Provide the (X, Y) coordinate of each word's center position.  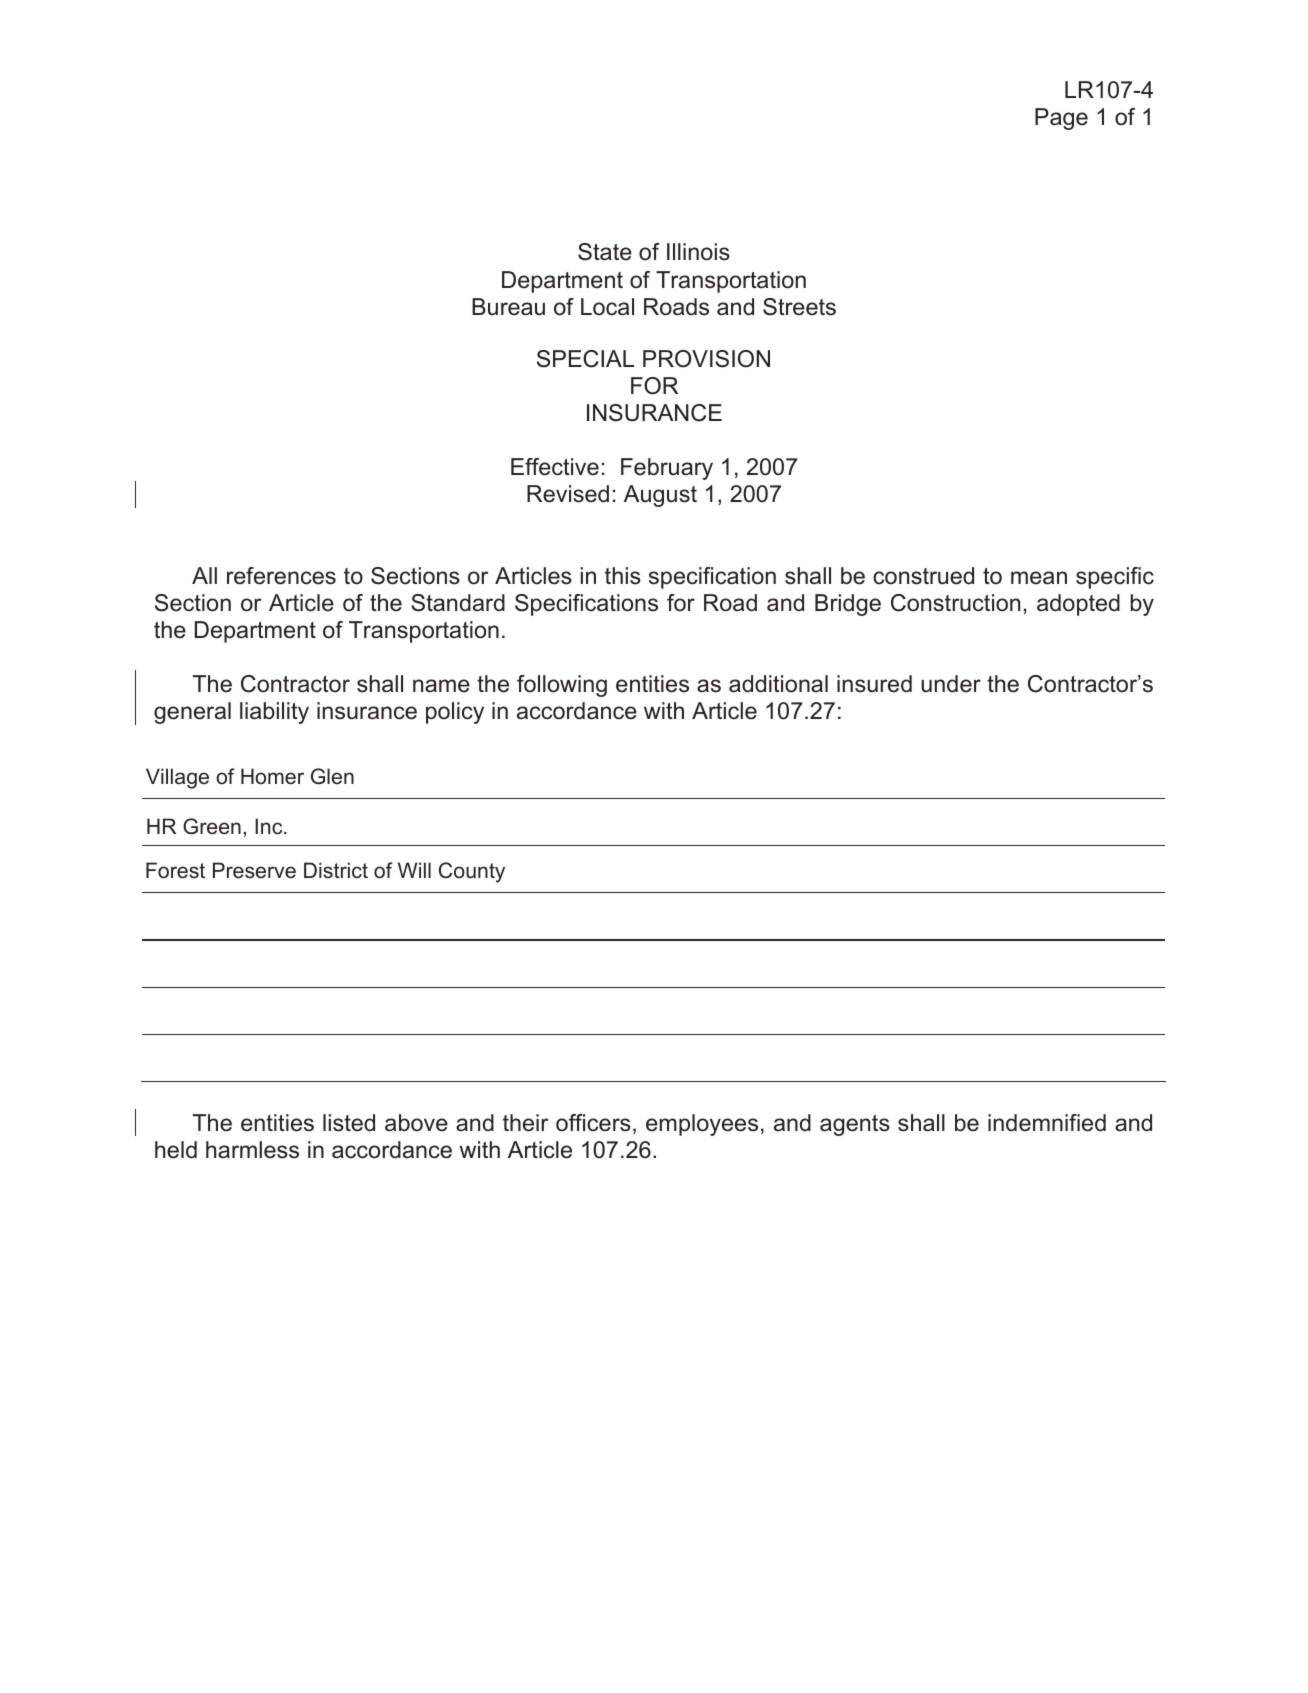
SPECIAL (585, 359)
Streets (799, 307)
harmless (252, 1150)
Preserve (254, 870)
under (951, 684)
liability (274, 713)
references (281, 576)
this (623, 576)
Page (1061, 119)
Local (607, 307)
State (605, 252)
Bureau (508, 307)
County (472, 872)
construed (923, 576)
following (562, 686)
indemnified (1047, 1123)
